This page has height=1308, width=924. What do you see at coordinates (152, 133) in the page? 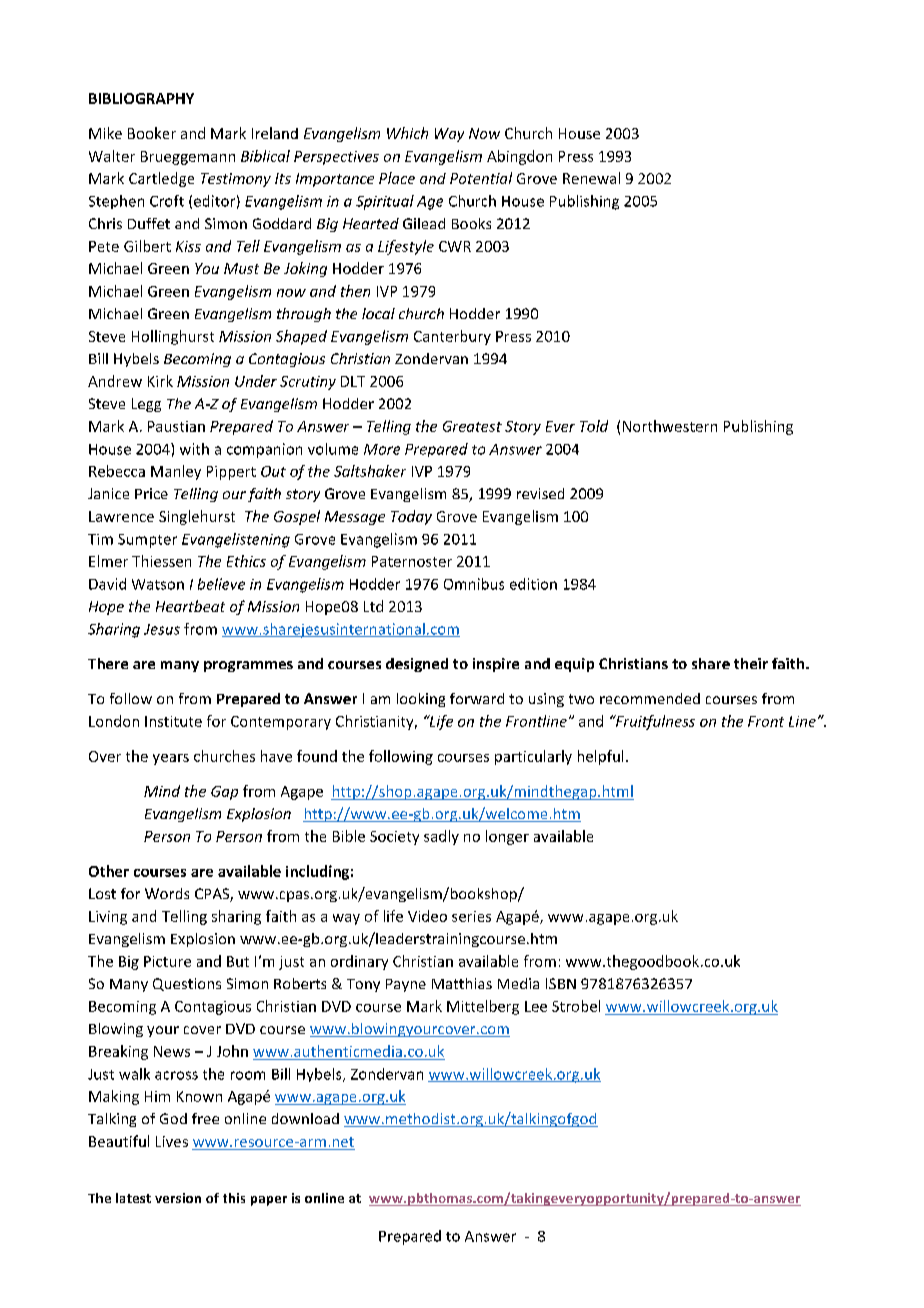
I see `Booker` at bounding box center [152, 133].
